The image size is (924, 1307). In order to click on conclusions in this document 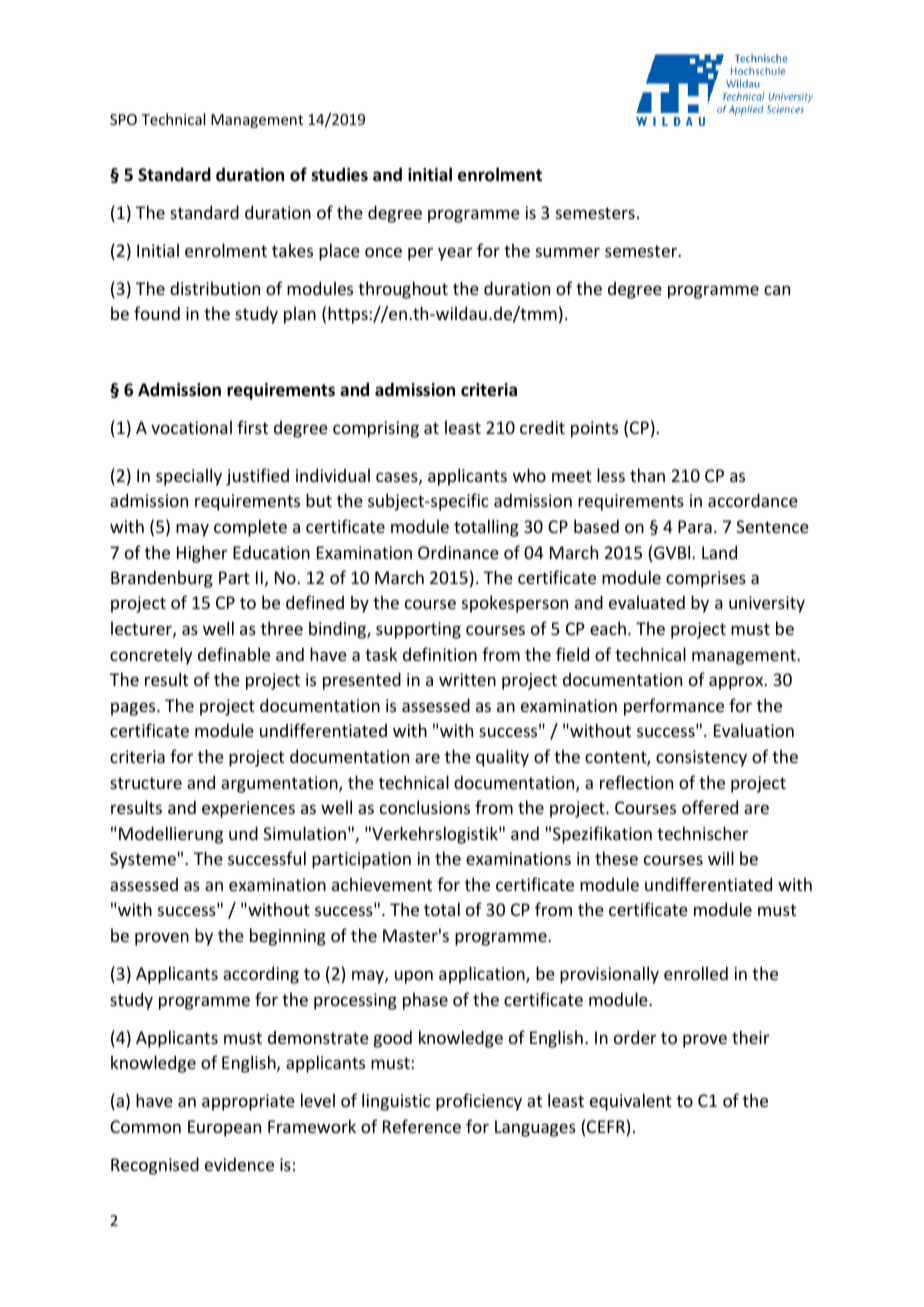, I will do `click(425, 807)`.
